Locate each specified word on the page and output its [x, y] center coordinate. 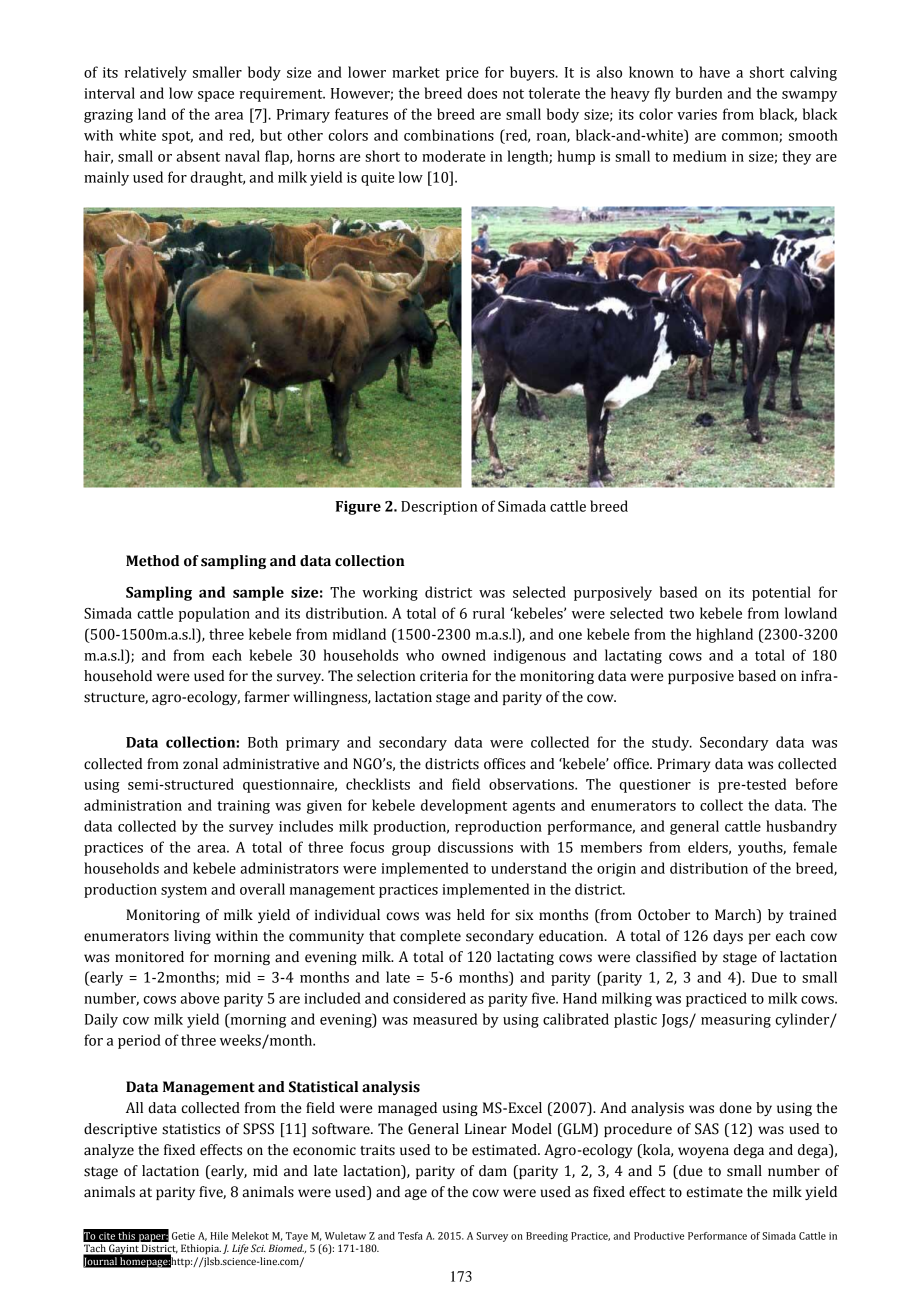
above [199, 998]
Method [152, 561]
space [216, 96]
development [464, 806]
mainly [106, 178]
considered [429, 998]
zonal [200, 764]
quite [377, 179]
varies [697, 114]
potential [781, 593]
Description [439, 508]
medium [700, 156]
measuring [736, 1021]
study [672, 743]
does [482, 93]
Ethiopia [201, 1249]
